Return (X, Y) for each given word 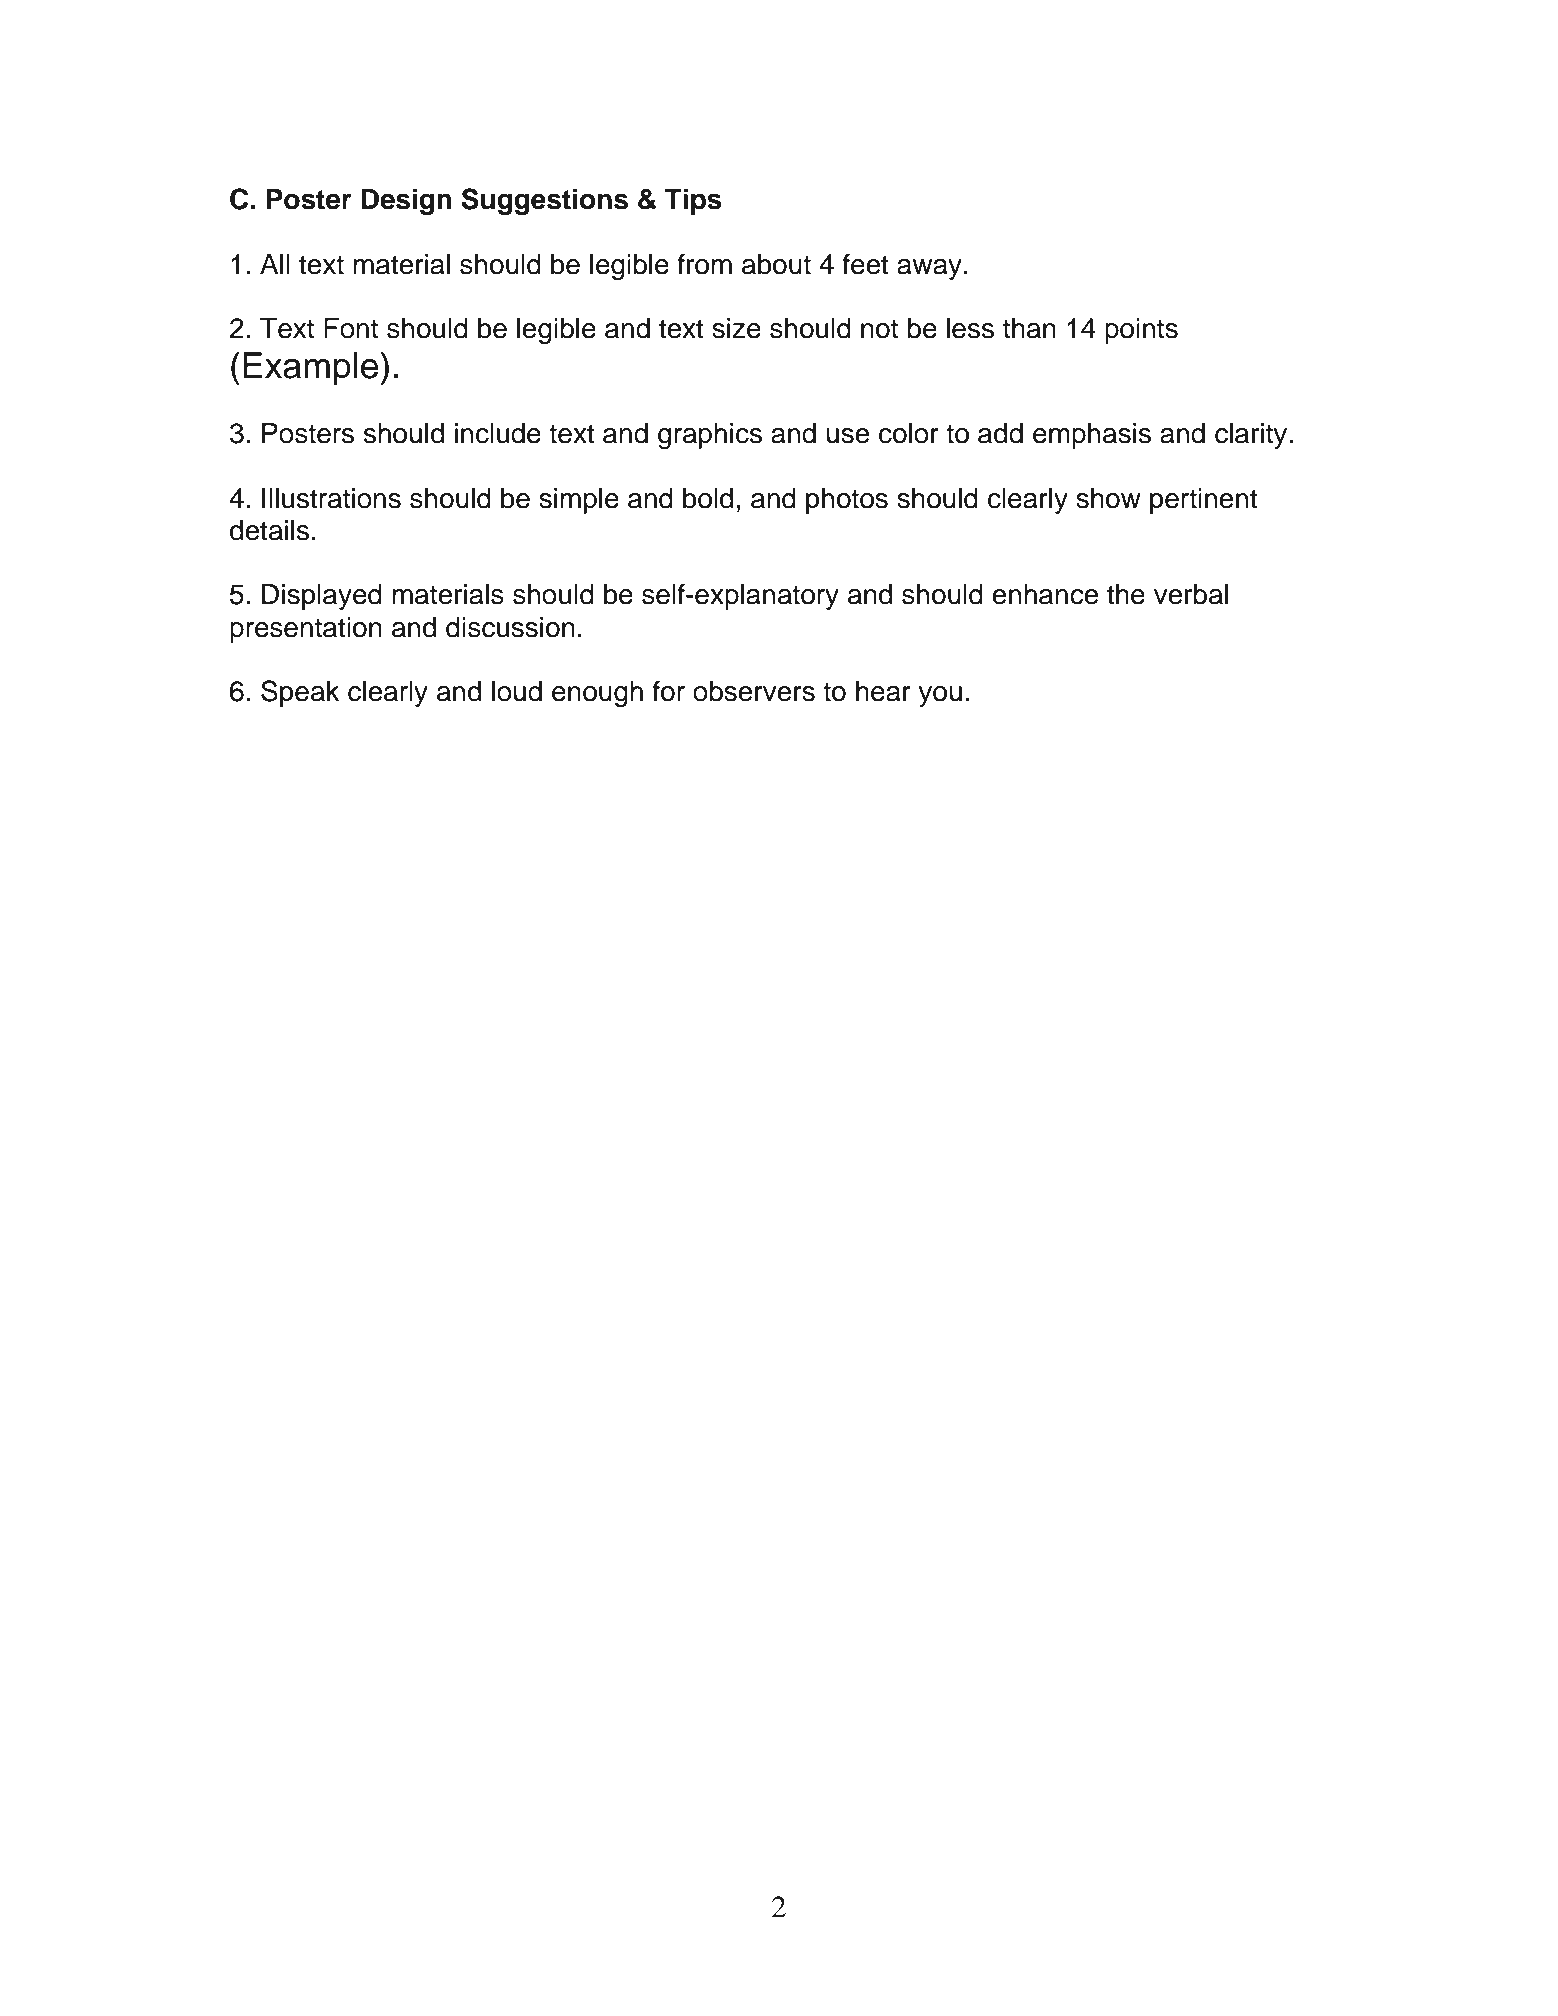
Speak (300, 693)
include (498, 433)
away (929, 269)
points (1141, 331)
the (1126, 594)
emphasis (1092, 436)
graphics (710, 436)
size (736, 328)
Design (406, 201)
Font (351, 328)
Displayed (322, 597)
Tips (693, 201)
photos (847, 501)
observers (754, 691)
